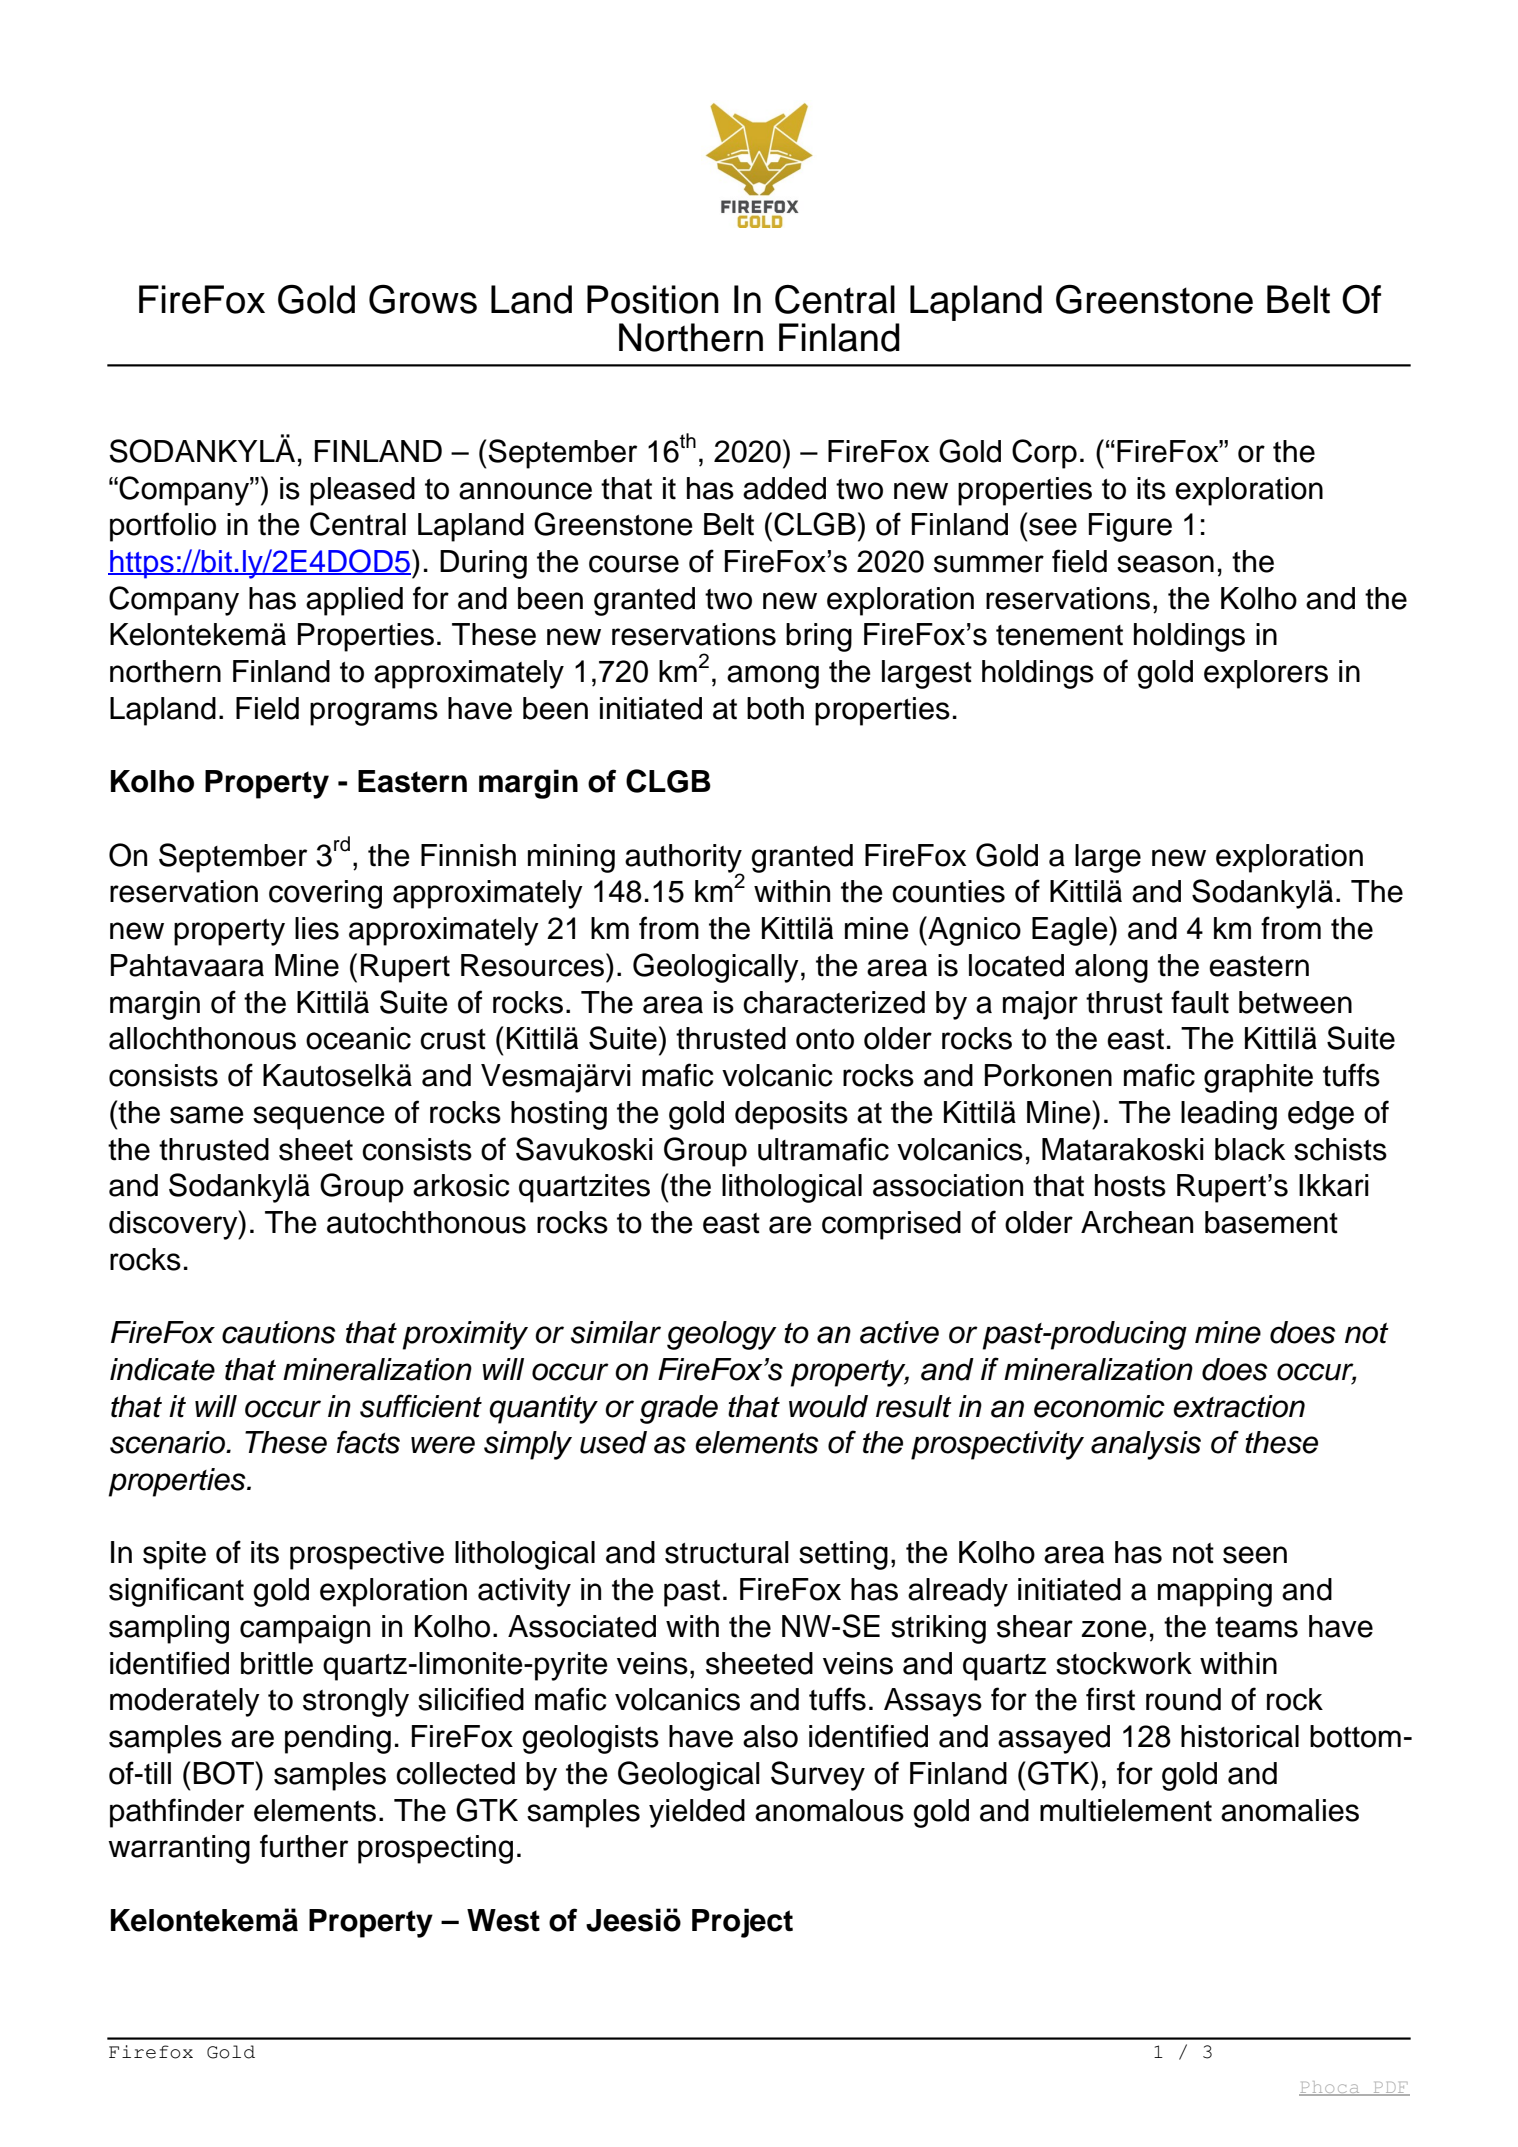 Image resolution: width=1518 pixels, height=2147 pixels. Describe the element at coordinates (1044, 454) in the screenshot. I see `Corp` at that location.
